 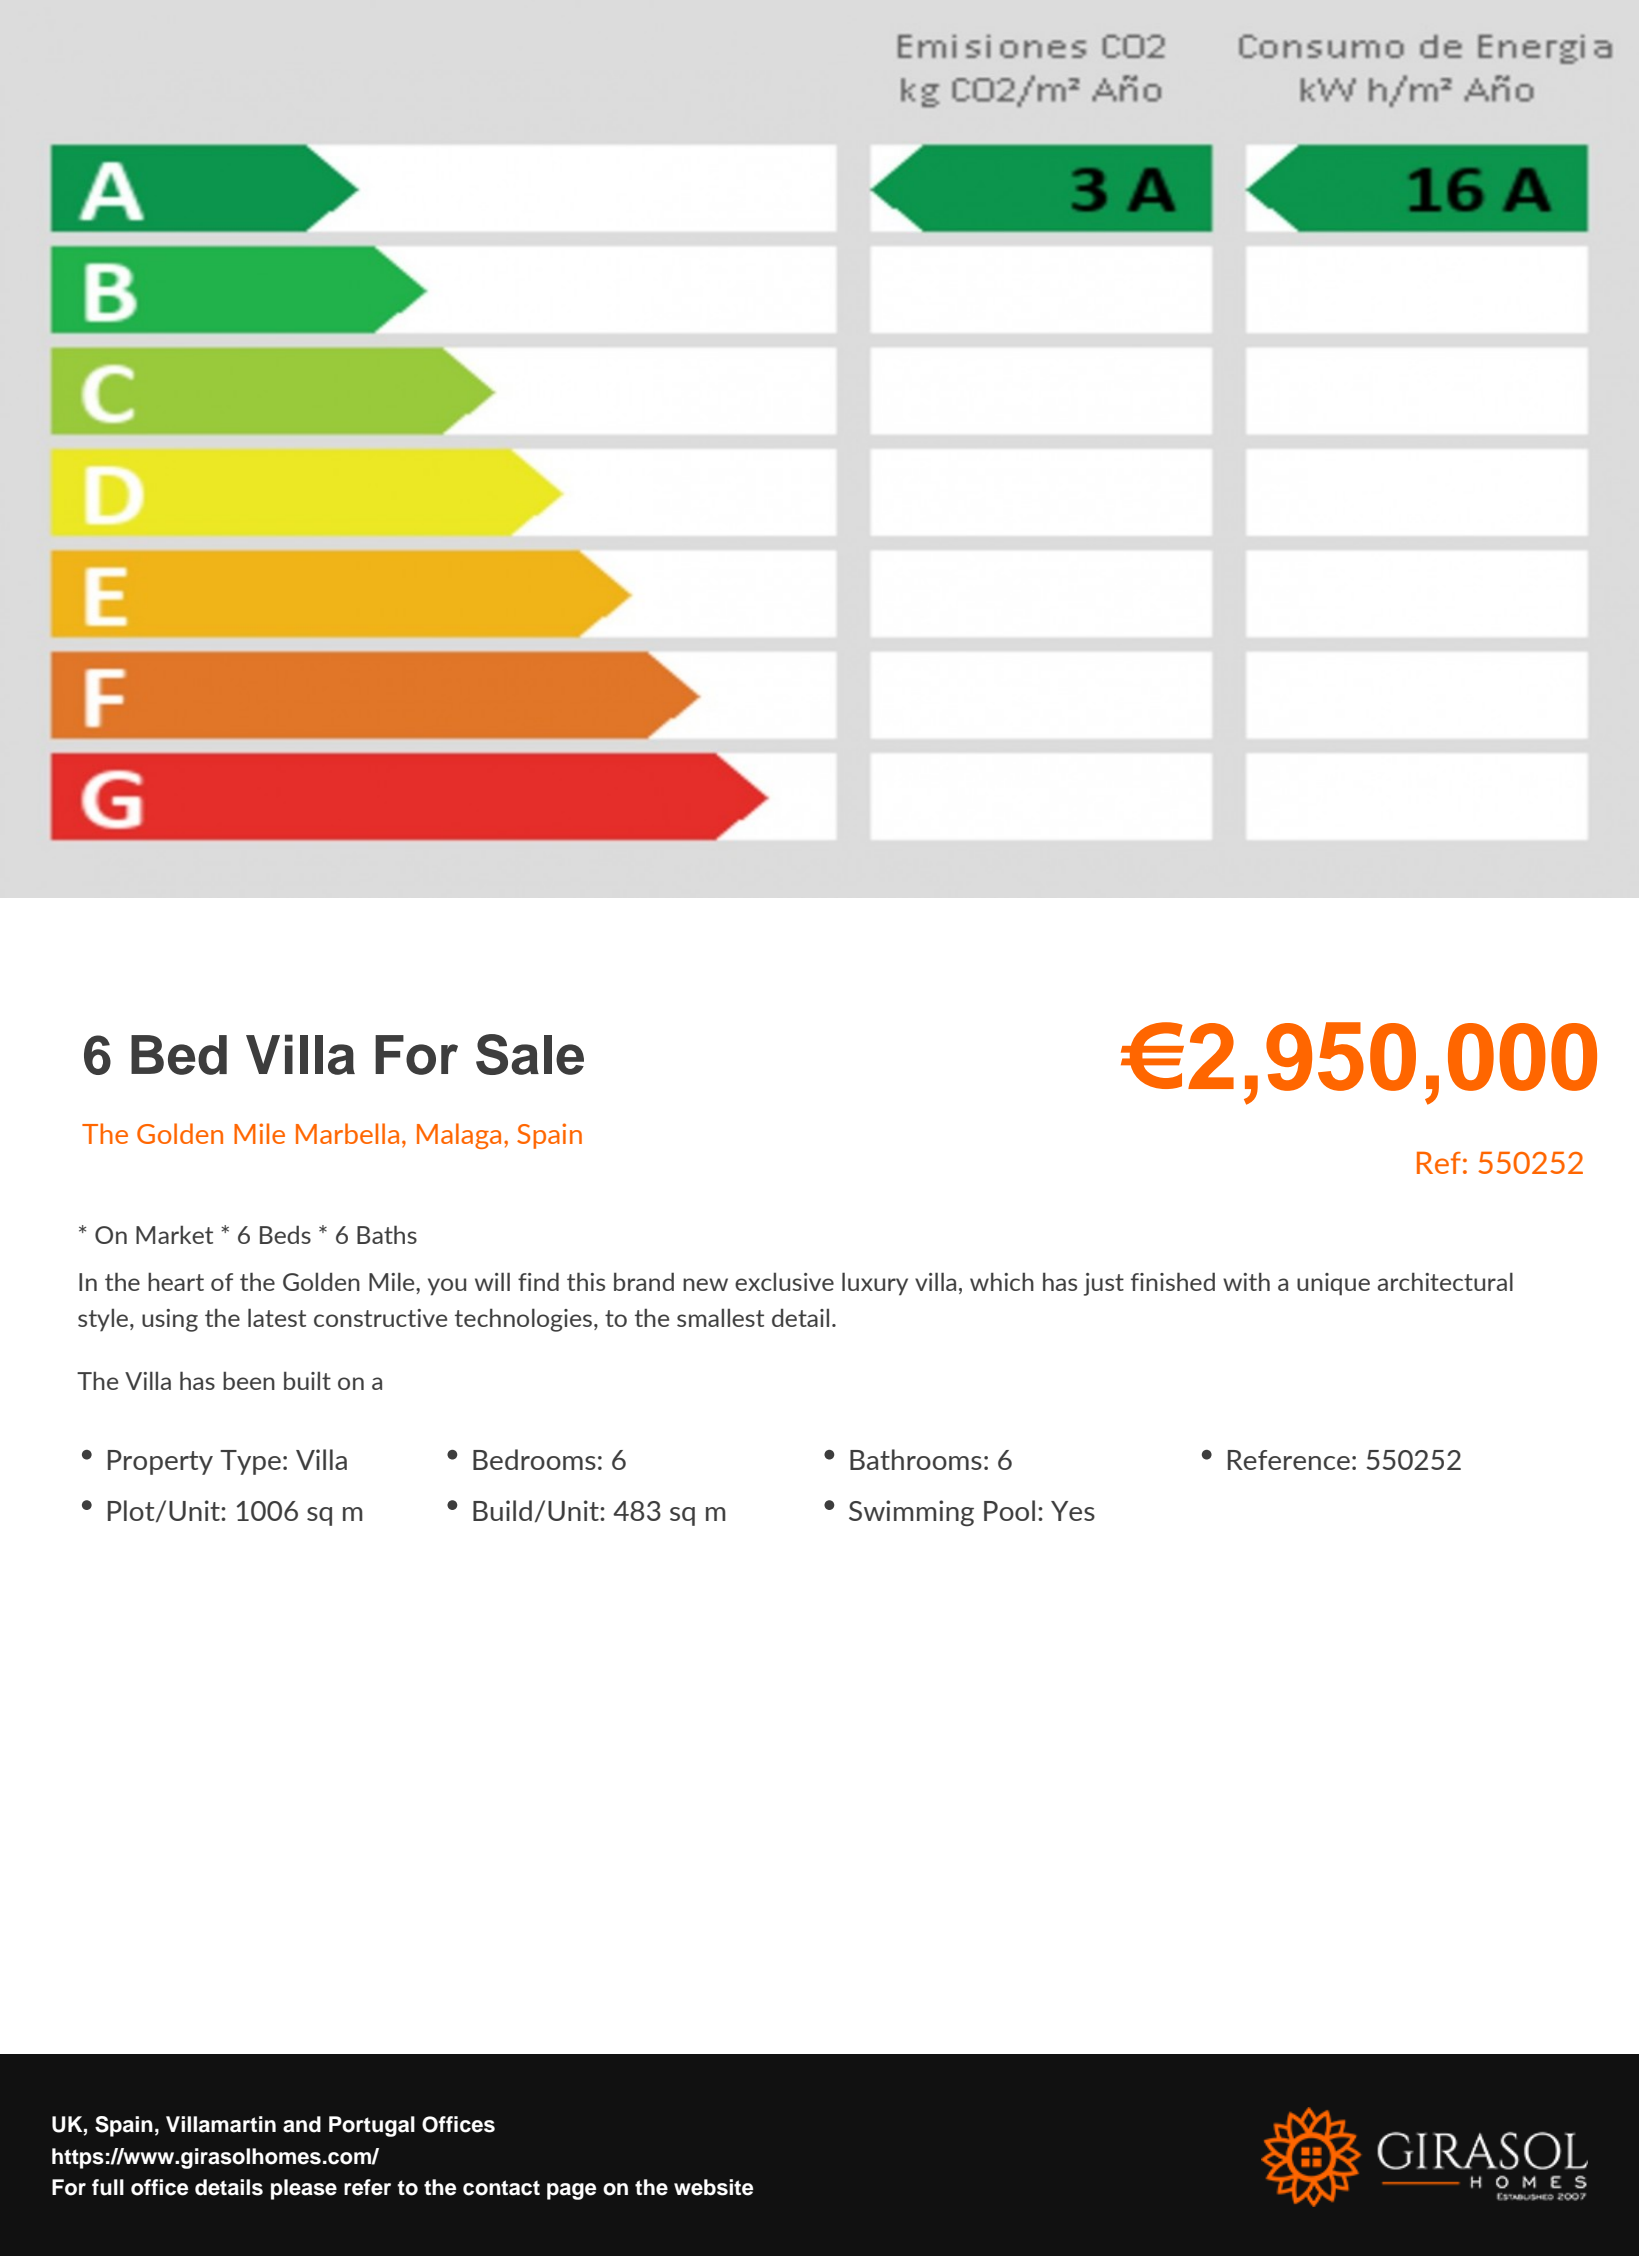 What do you see at coordinates (911, 1513) in the document?
I see `Swimming` at bounding box center [911, 1513].
